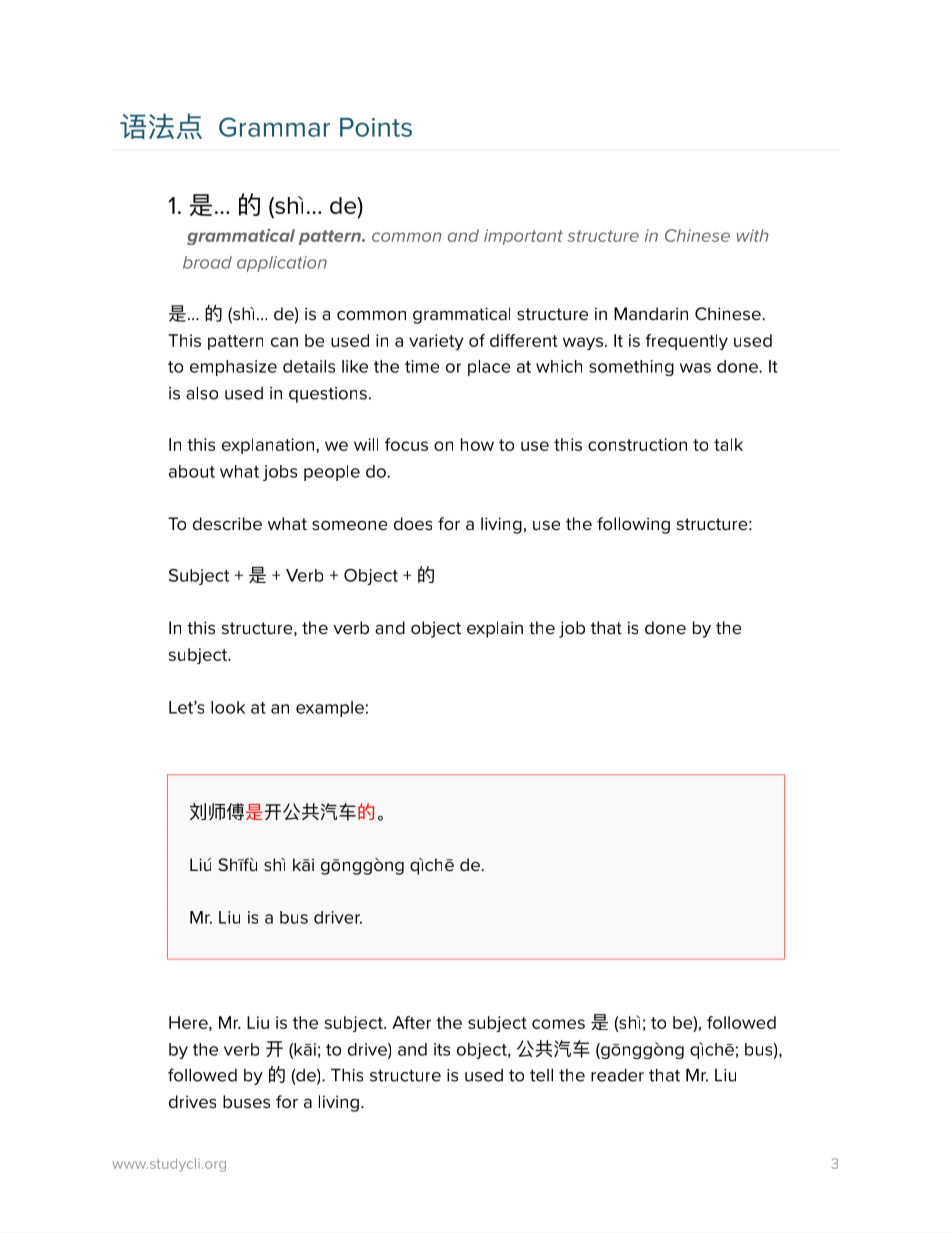  I want to click on After, so click(411, 1022).
